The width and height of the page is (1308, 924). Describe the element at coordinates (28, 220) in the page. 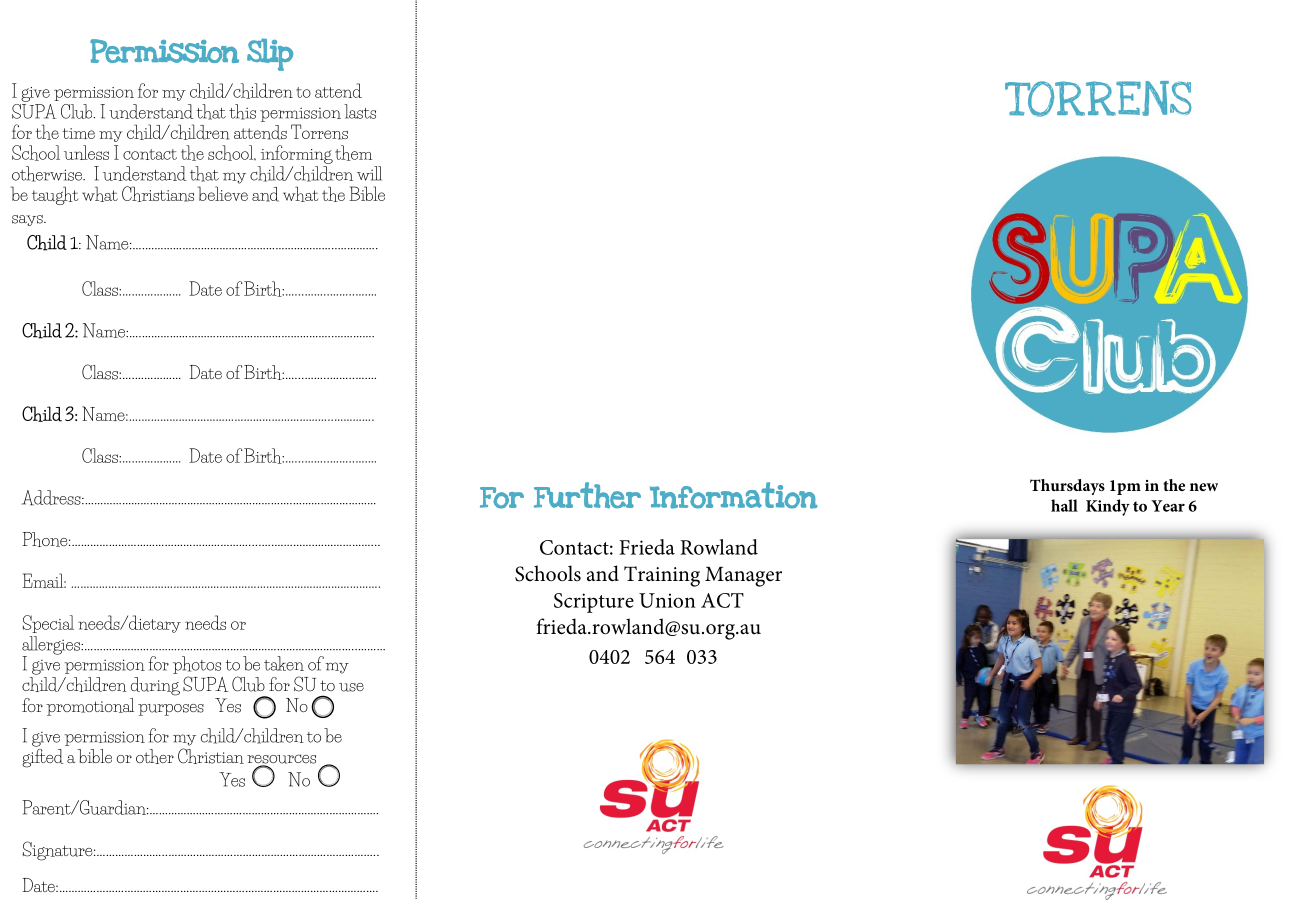

I see `says` at that location.
